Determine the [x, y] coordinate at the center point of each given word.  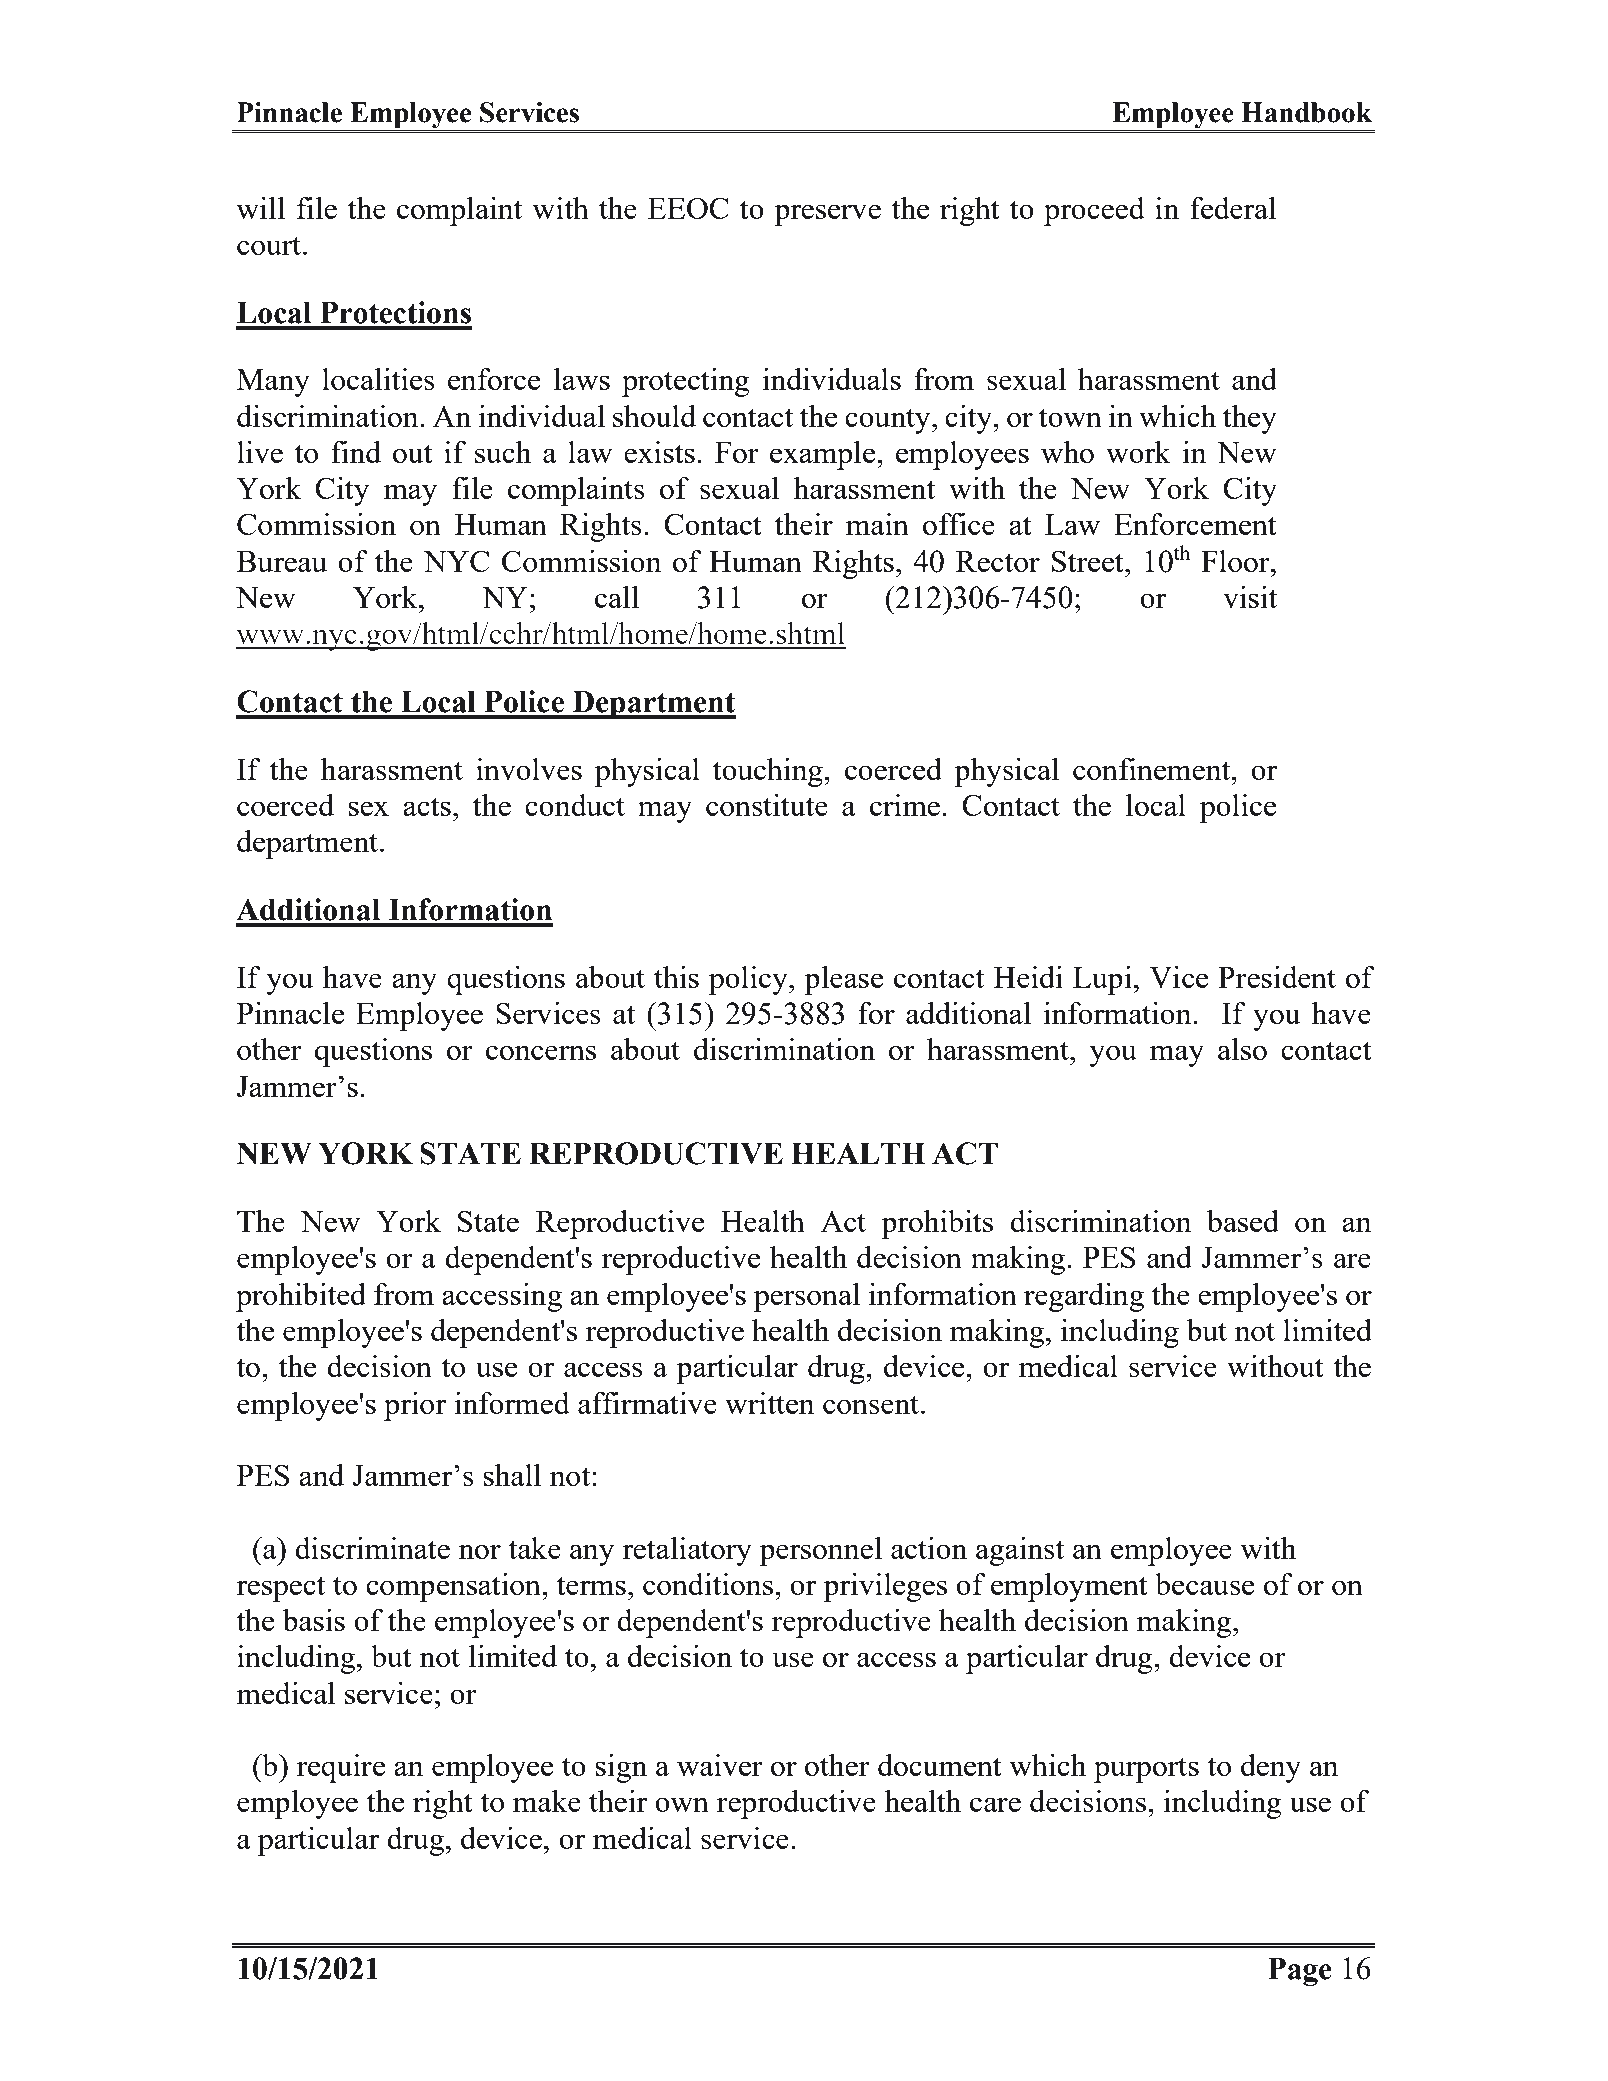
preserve [827, 215]
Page [1300, 1971]
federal [1233, 208]
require [341, 1768]
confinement [1153, 769]
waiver [720, 1765]
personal [807, 1297]
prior [415, 1406]
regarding [1084, 1297]
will [260, 208]
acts [427, 806]
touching [769, 772]
